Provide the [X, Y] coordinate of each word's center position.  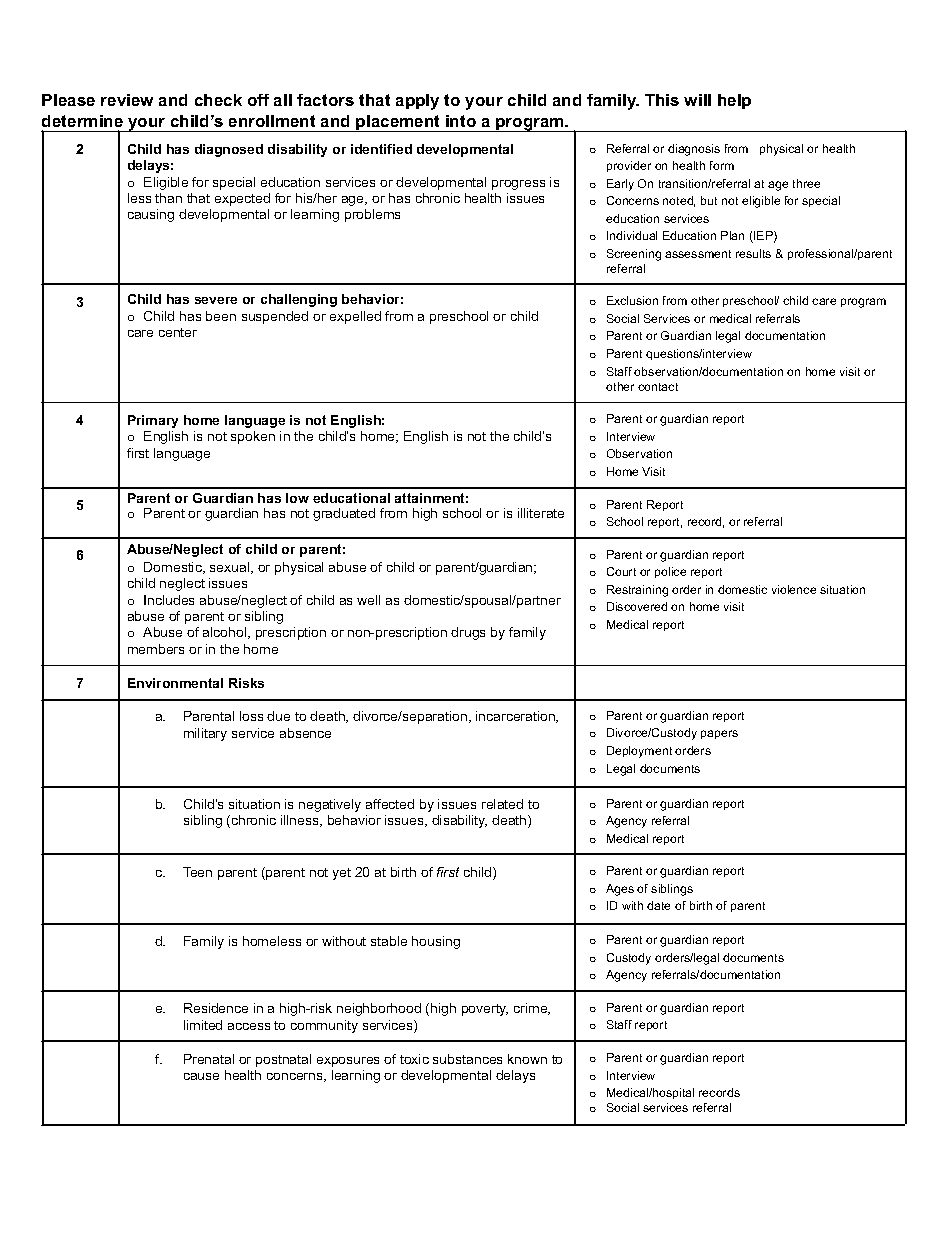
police [670, 572]
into [461, 121]
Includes [169, 600]
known [527, 1059]
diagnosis [694, 150]
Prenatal [209, 1059]
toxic [414, 1059]
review [127, 100]
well [368, 600]
